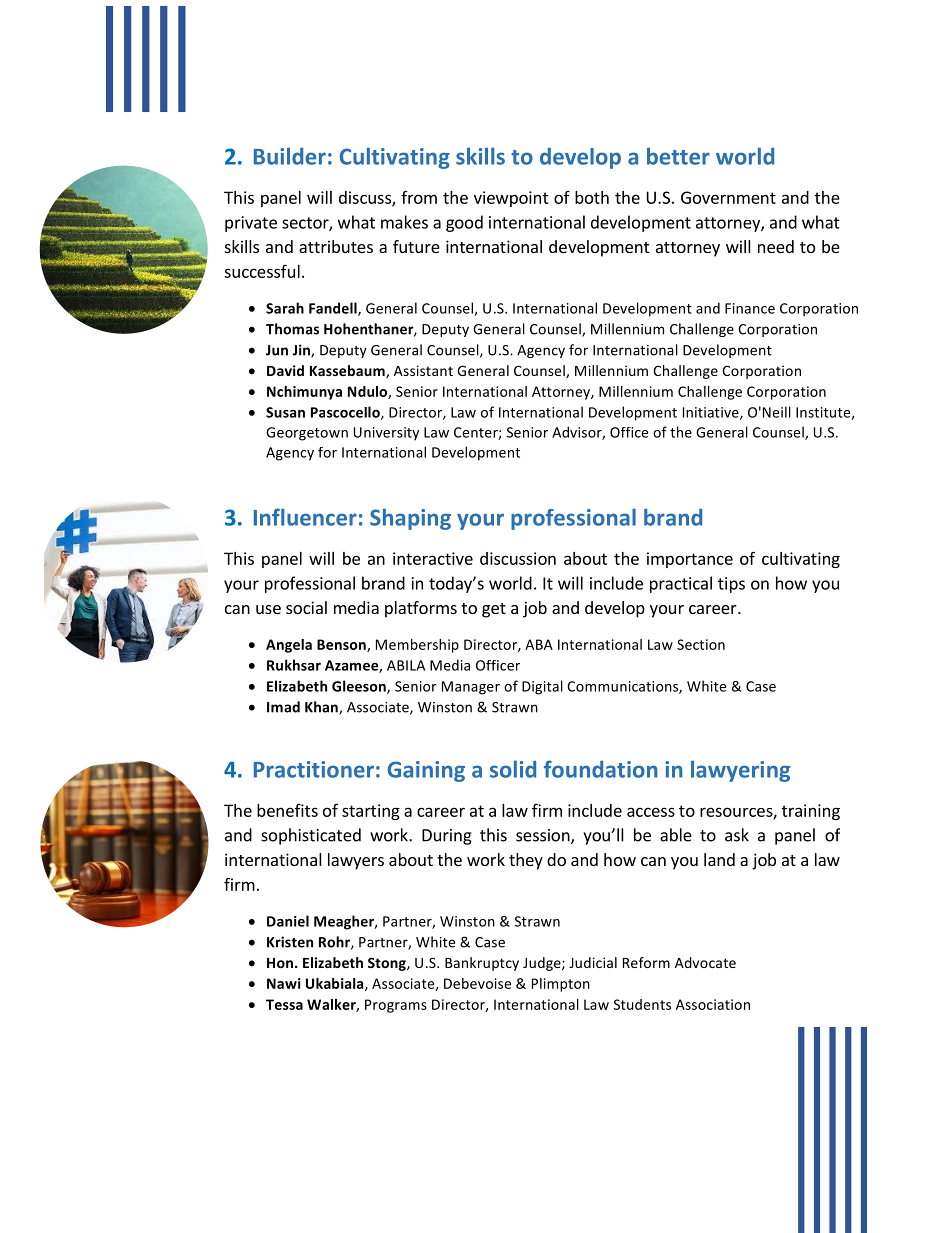 This screenshot has width=952, height=1233. I want to click on Influencer, so click(305, 517).
